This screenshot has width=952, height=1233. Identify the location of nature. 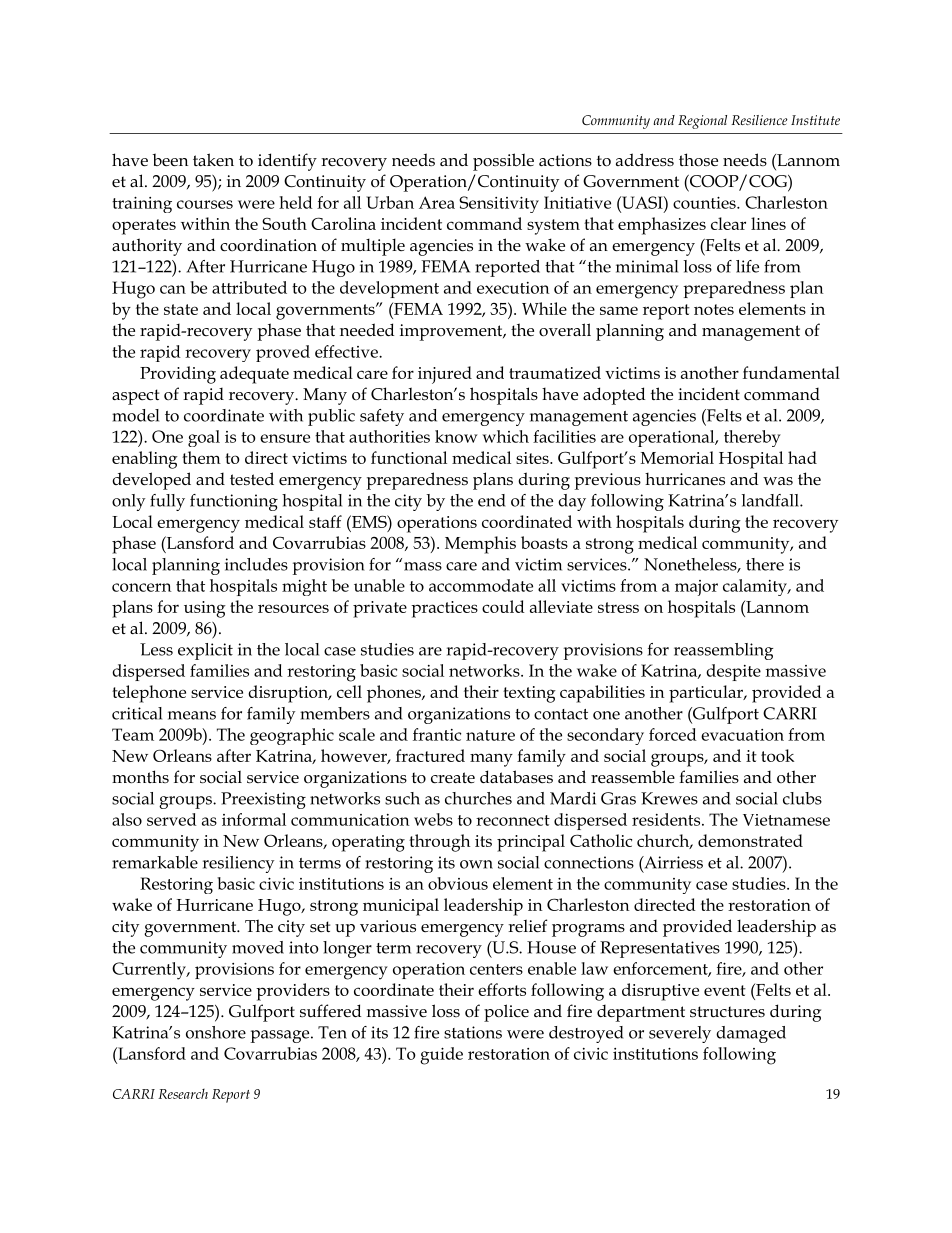
(490, 735).
